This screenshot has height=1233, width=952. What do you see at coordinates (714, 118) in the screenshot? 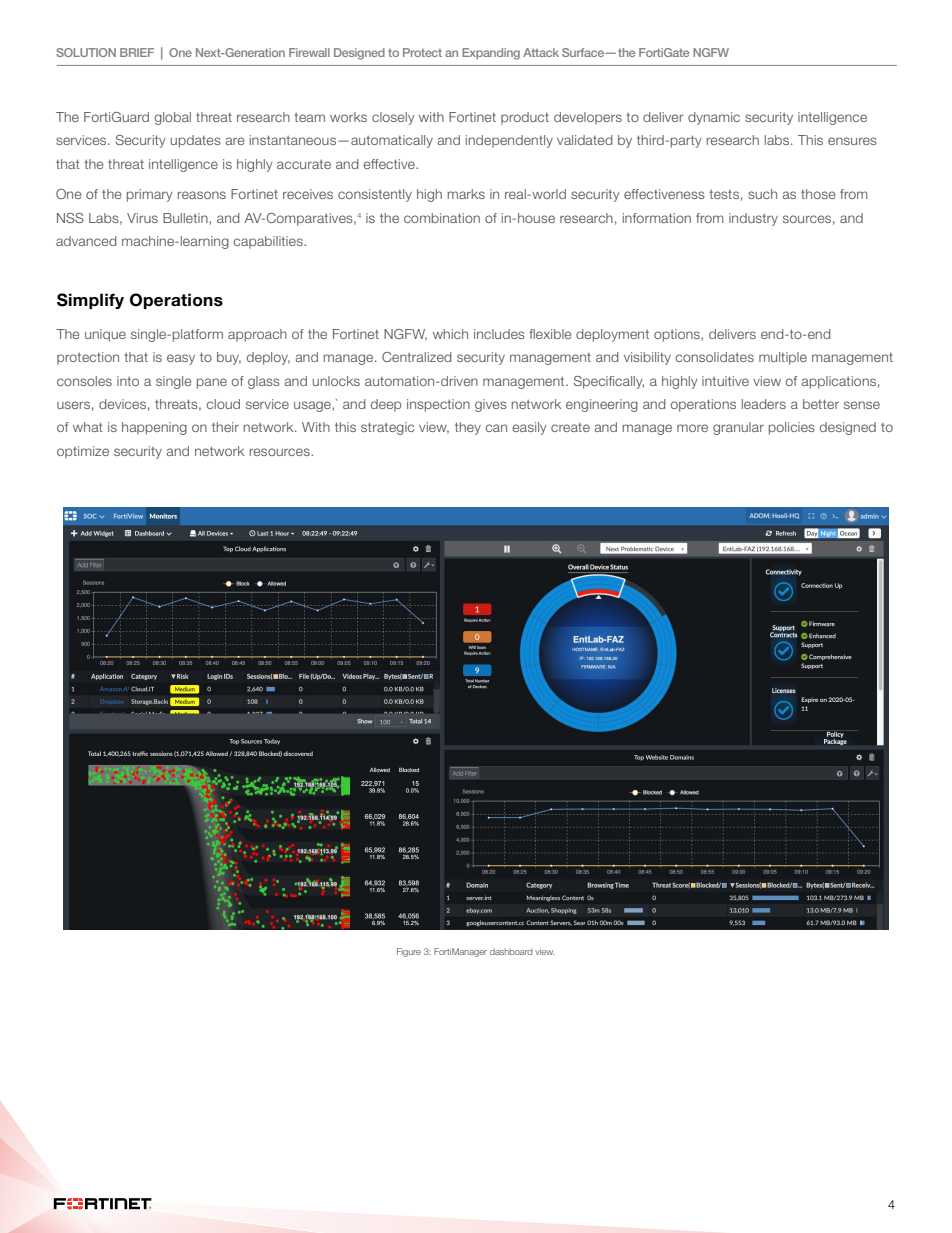
I see `dynamic` at bounding box center [714, 118].
